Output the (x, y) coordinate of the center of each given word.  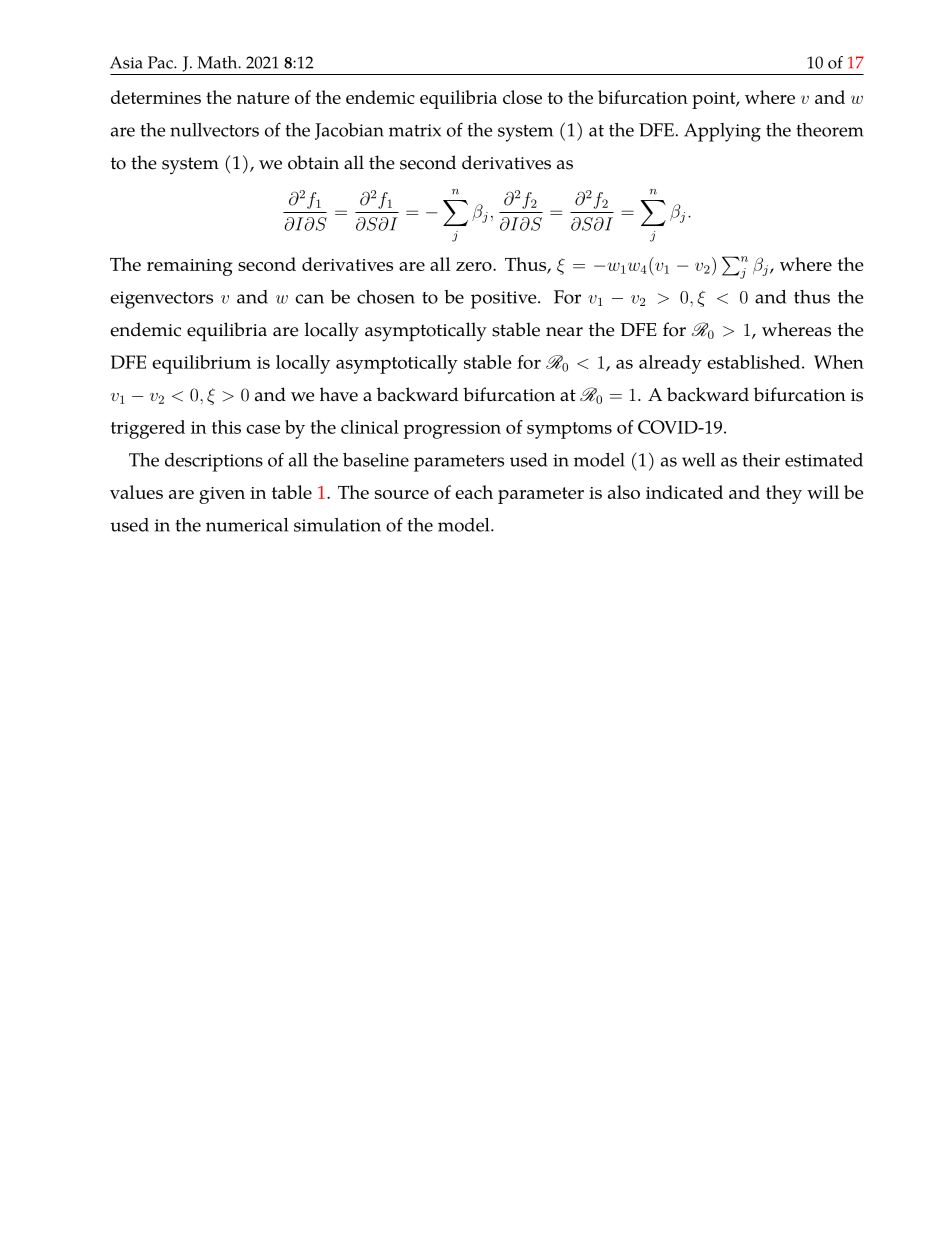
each (474, 492)
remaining (190, 267)
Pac (161, 62)
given (222, 495)
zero (475, 266)
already (670, 364)
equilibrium (201, 364)
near (564, 332)
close (522, 97)
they (784, 494)
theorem (830, 130)
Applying (722, 132)
